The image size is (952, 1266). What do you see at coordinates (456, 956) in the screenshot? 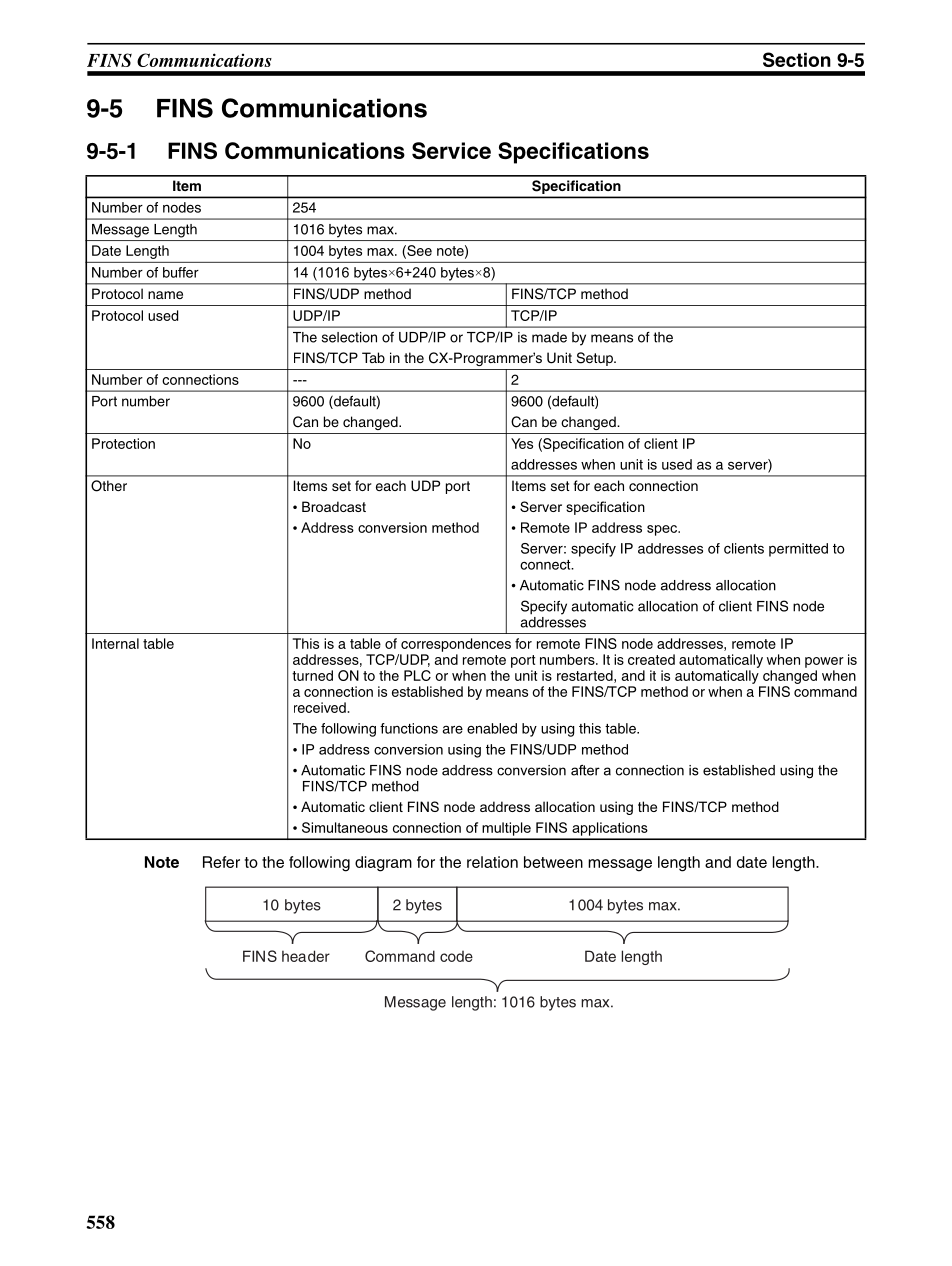
I see `code` at bounding box center [456, 956].
